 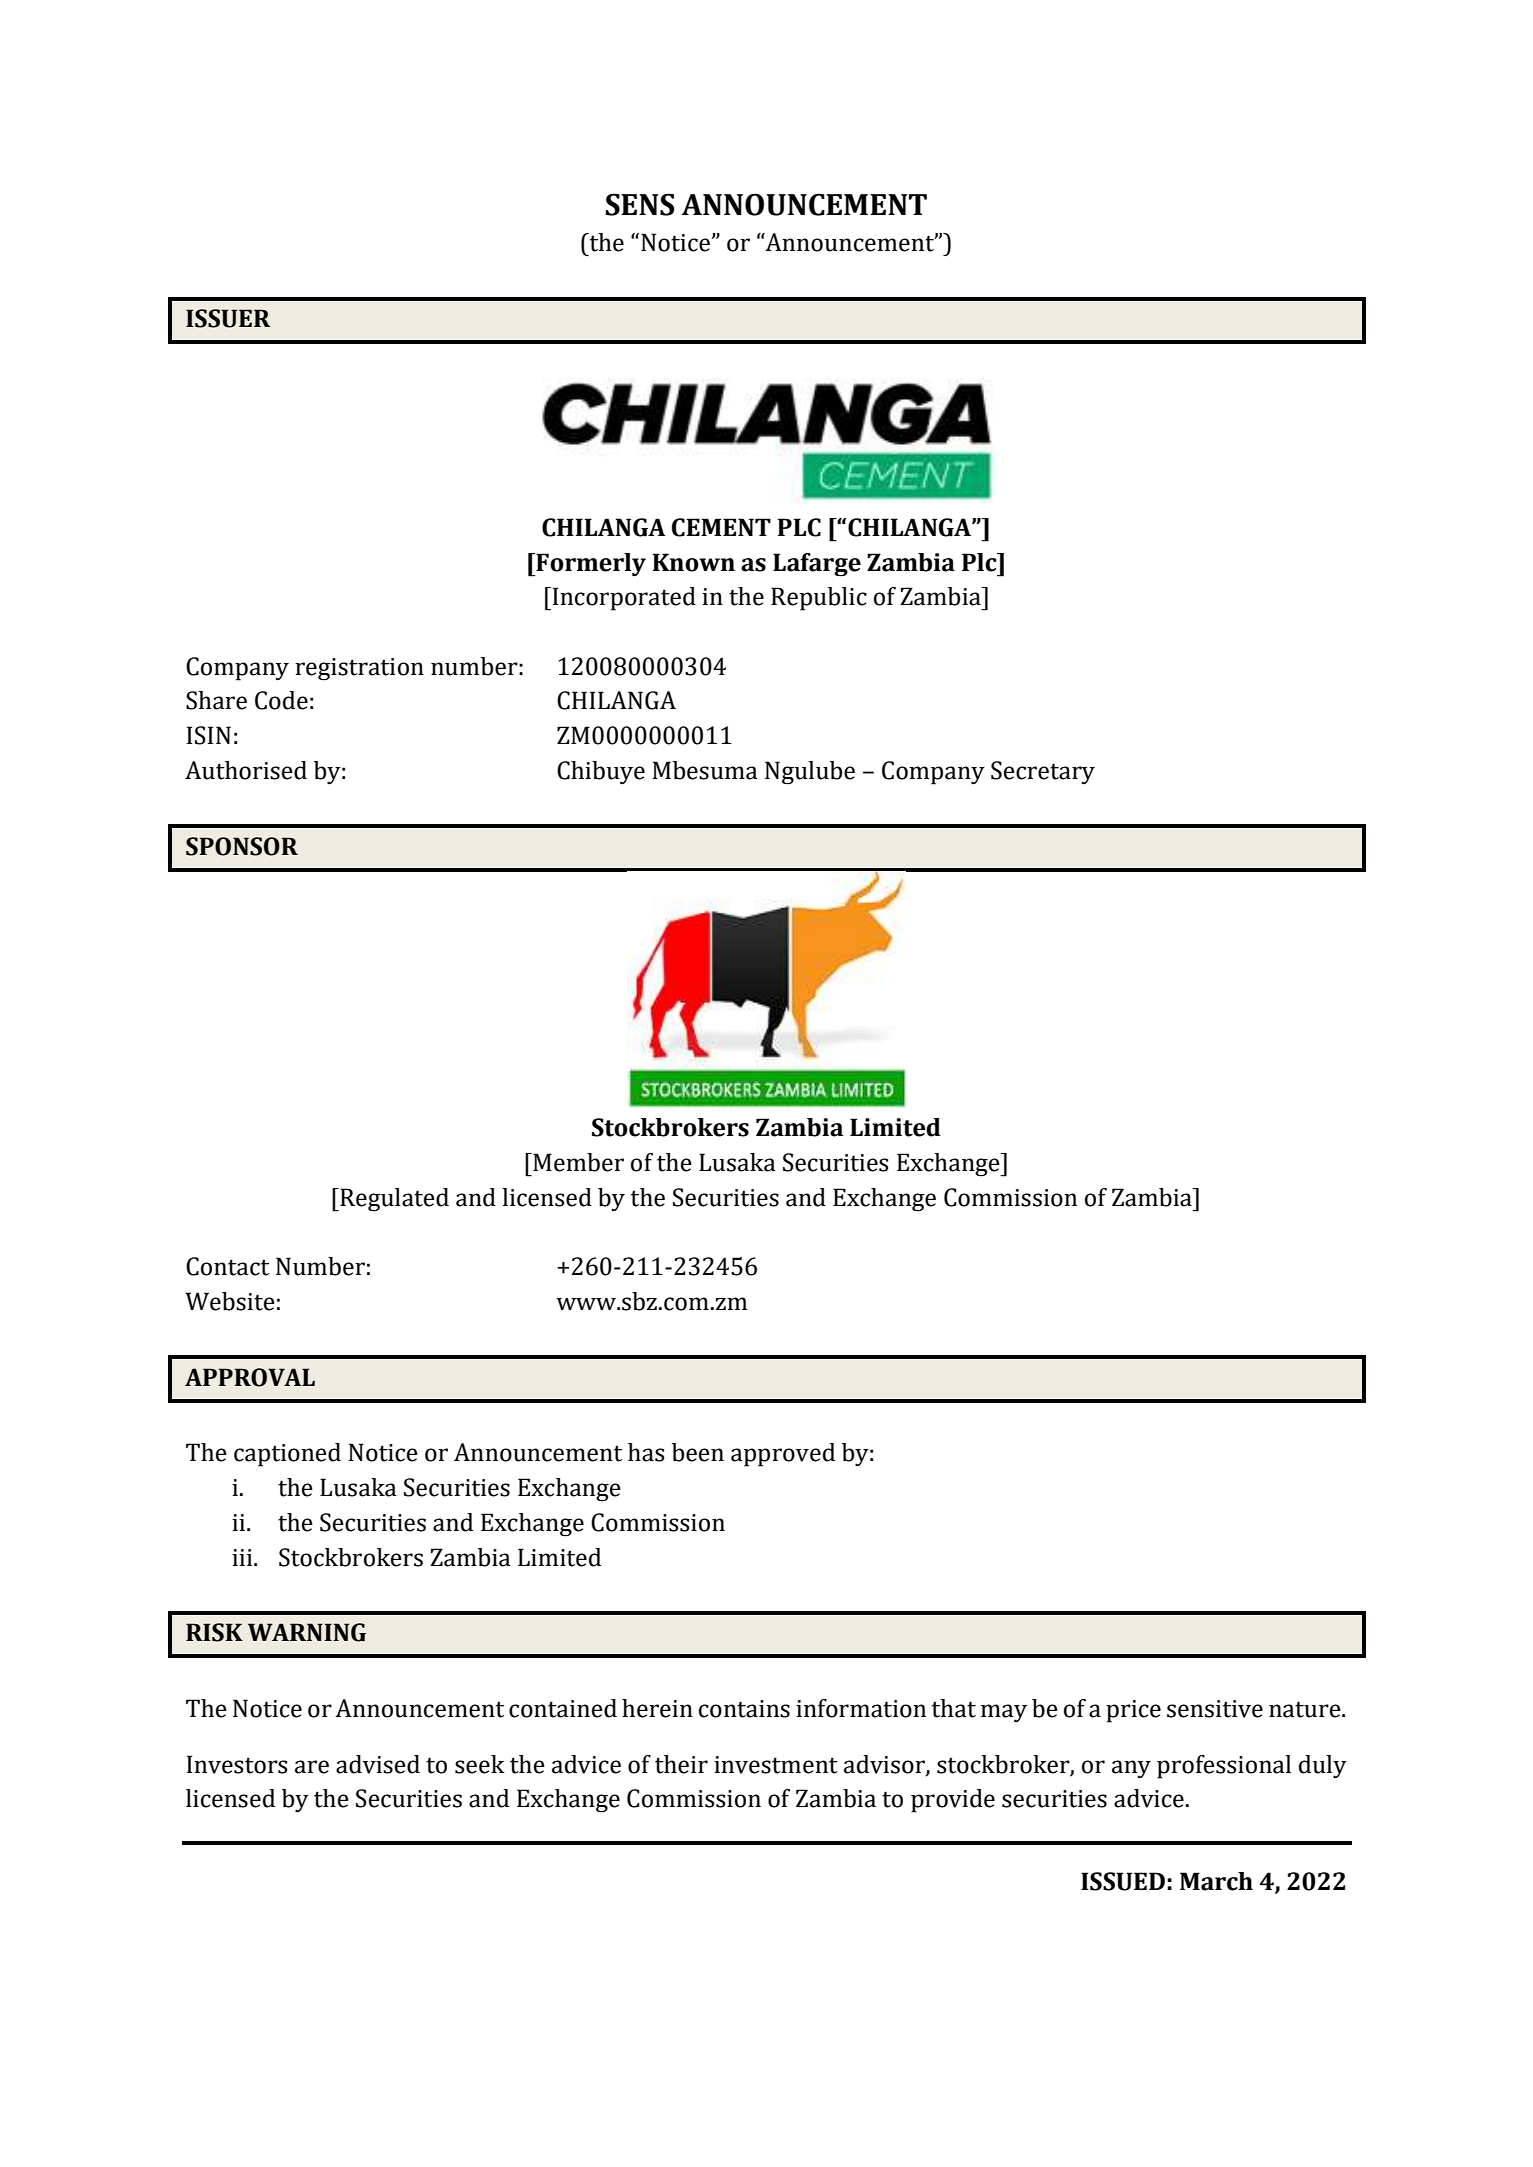 I want to click on ISSUER, so click(x=228, y=318).
